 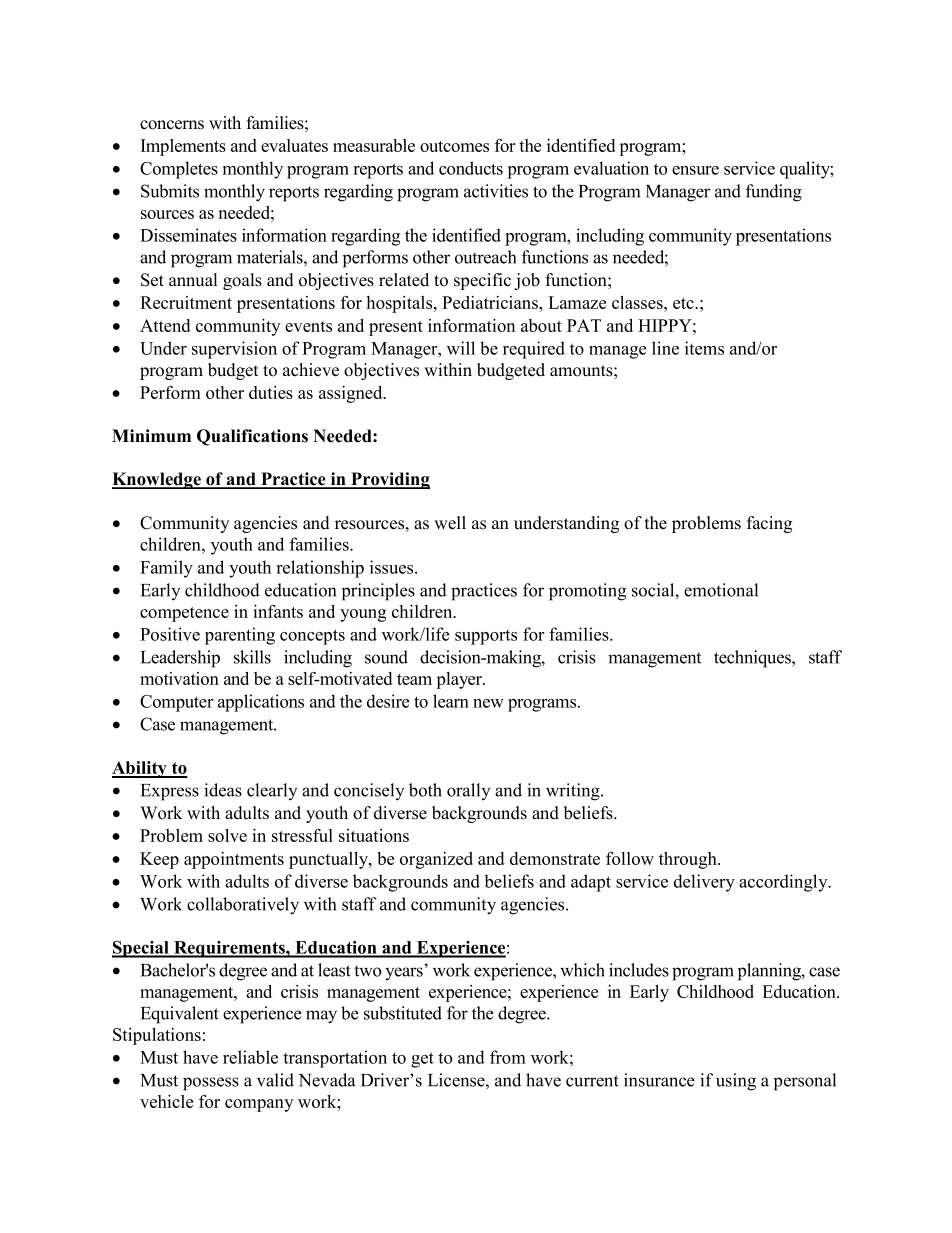 I want to click on ensure, so click(x=695, y=170).
